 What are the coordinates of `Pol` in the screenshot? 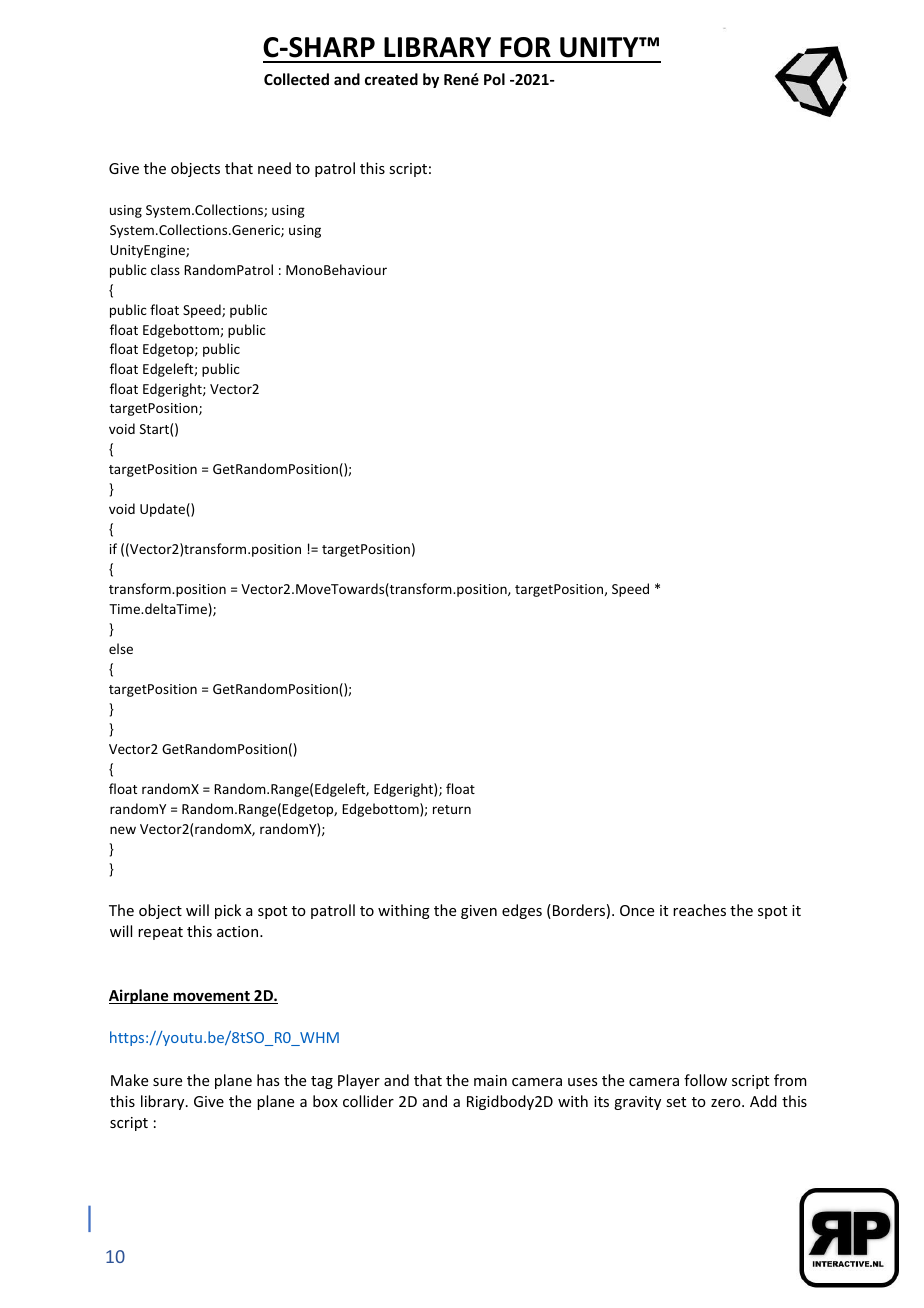 It's located at (494, 79).
